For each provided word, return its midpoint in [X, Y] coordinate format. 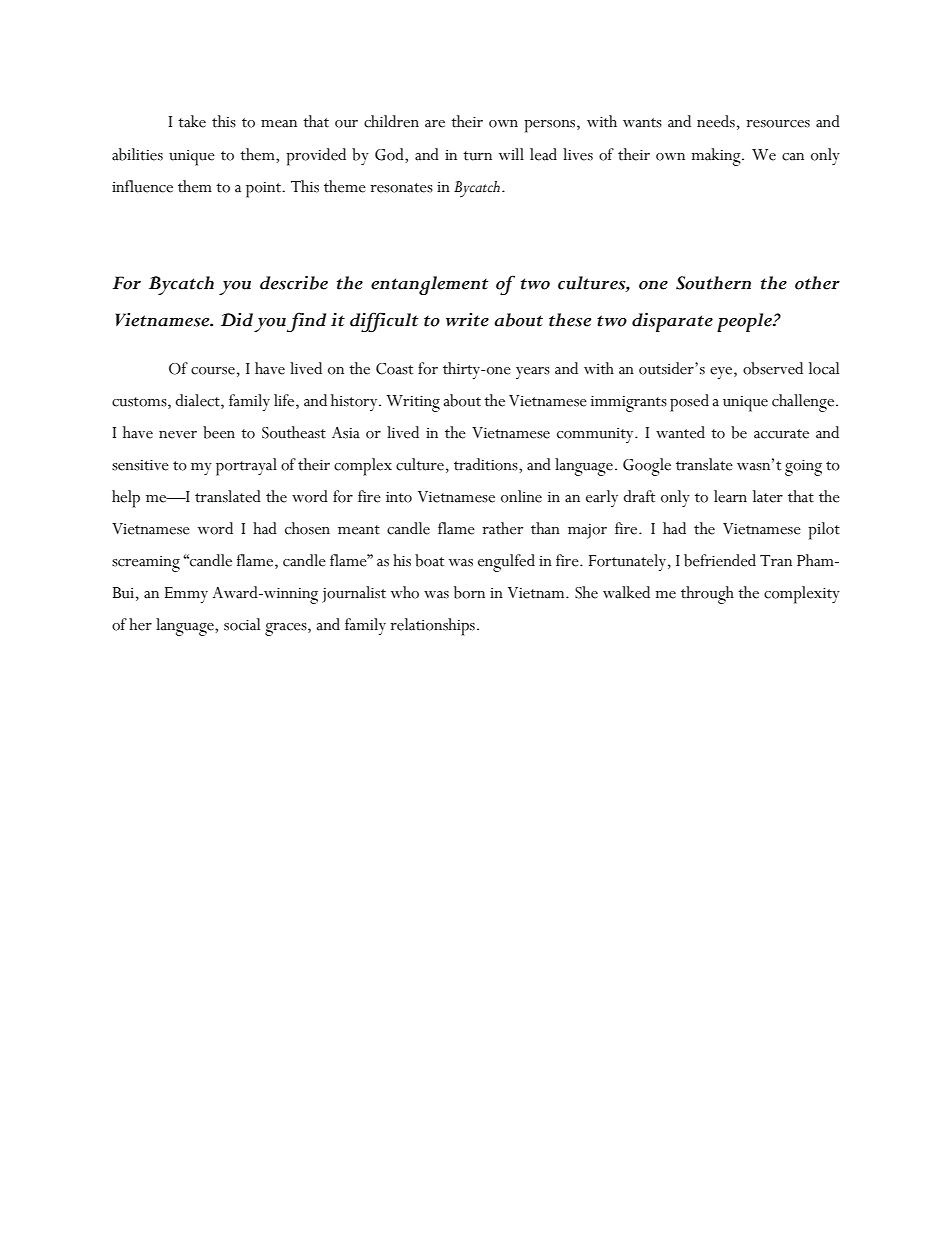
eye [722, 373]
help [126, 499]
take [192, 121]
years [533, 373]
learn [730, 496]
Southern [713, 283]
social [242, 624]
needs [716, 121]
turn [477, 156]
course [213, 371]
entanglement [430, 285]
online [521, 496]
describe [294, 282]
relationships [432, 627]
